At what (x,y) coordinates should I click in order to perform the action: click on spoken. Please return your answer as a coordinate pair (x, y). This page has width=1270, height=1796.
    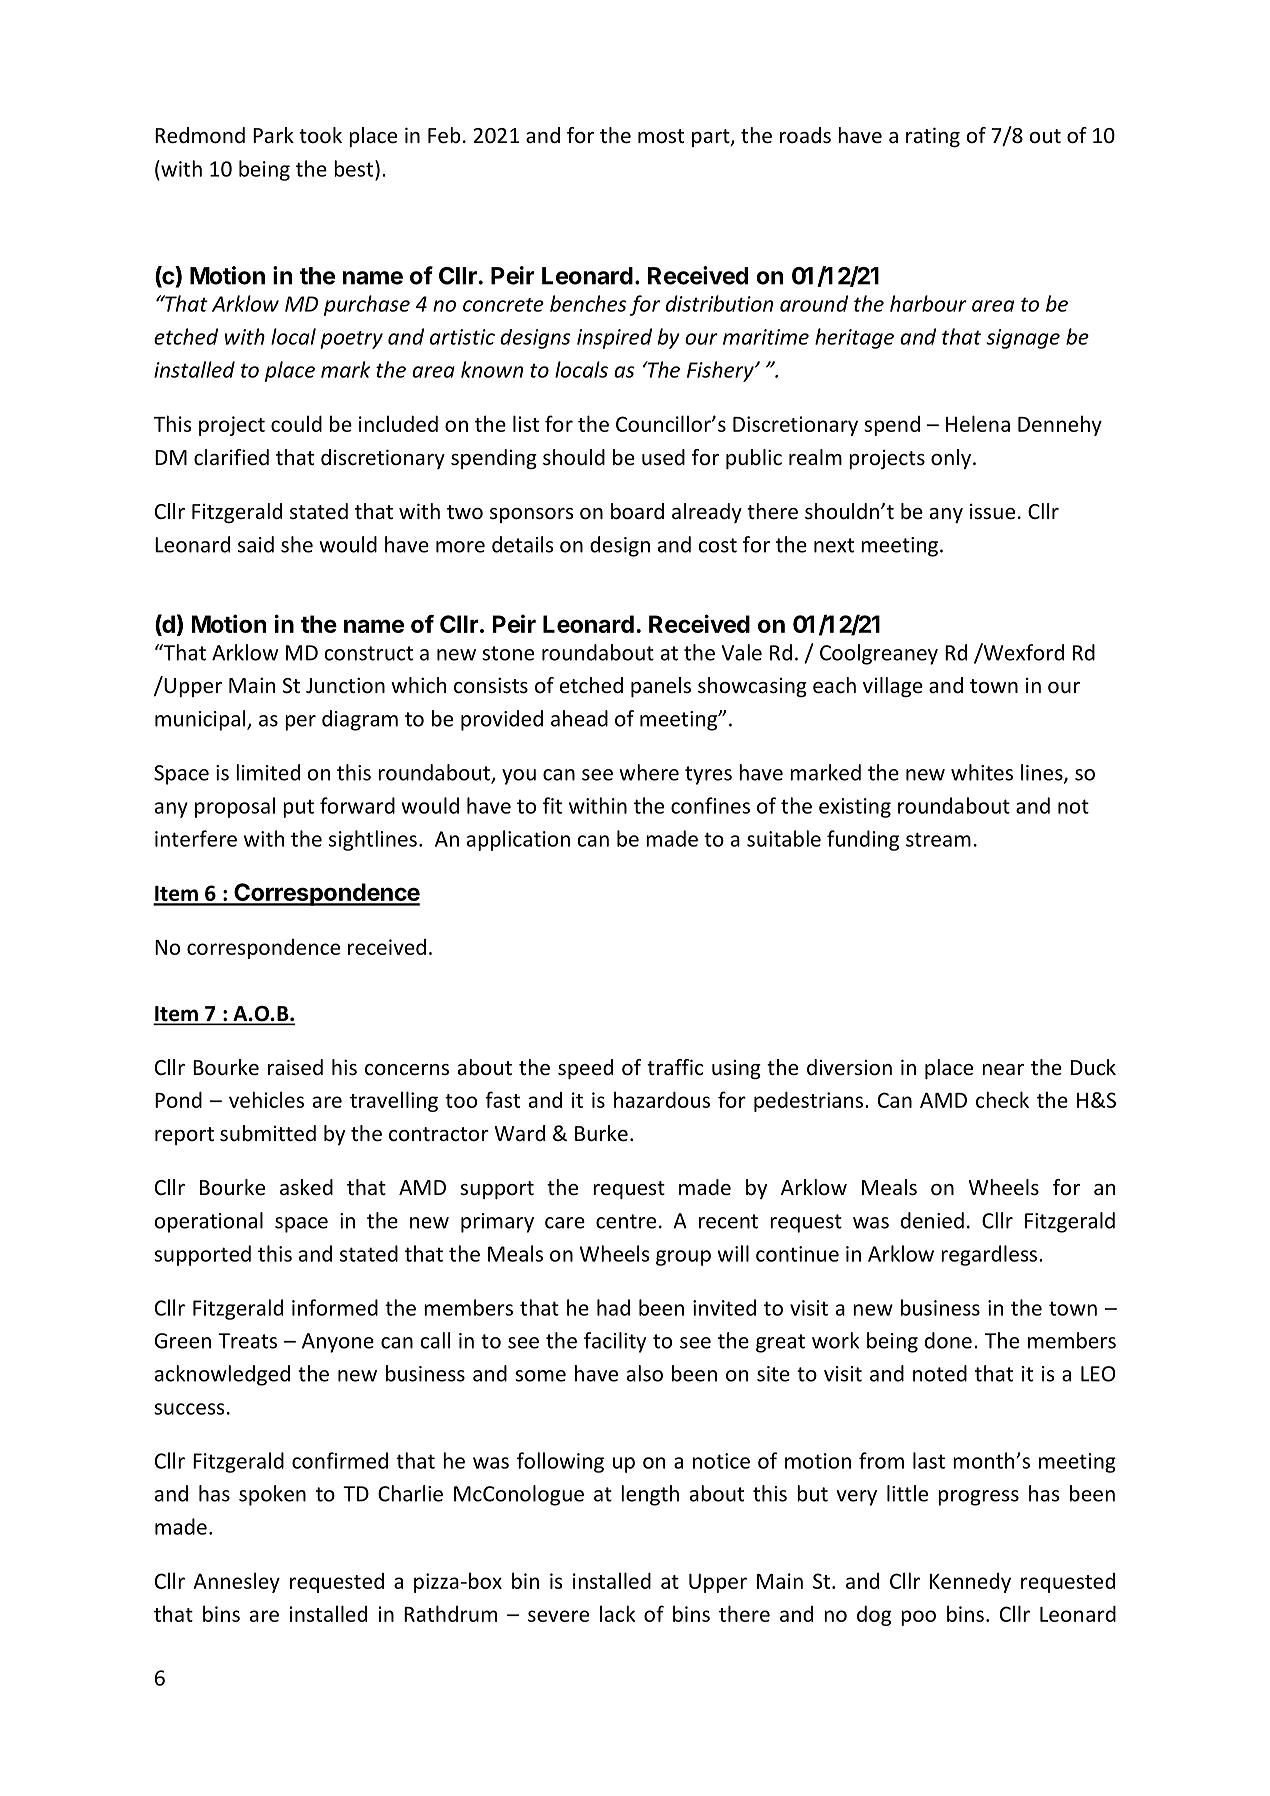
    Looking at the image, I should click on (272, 1495).
